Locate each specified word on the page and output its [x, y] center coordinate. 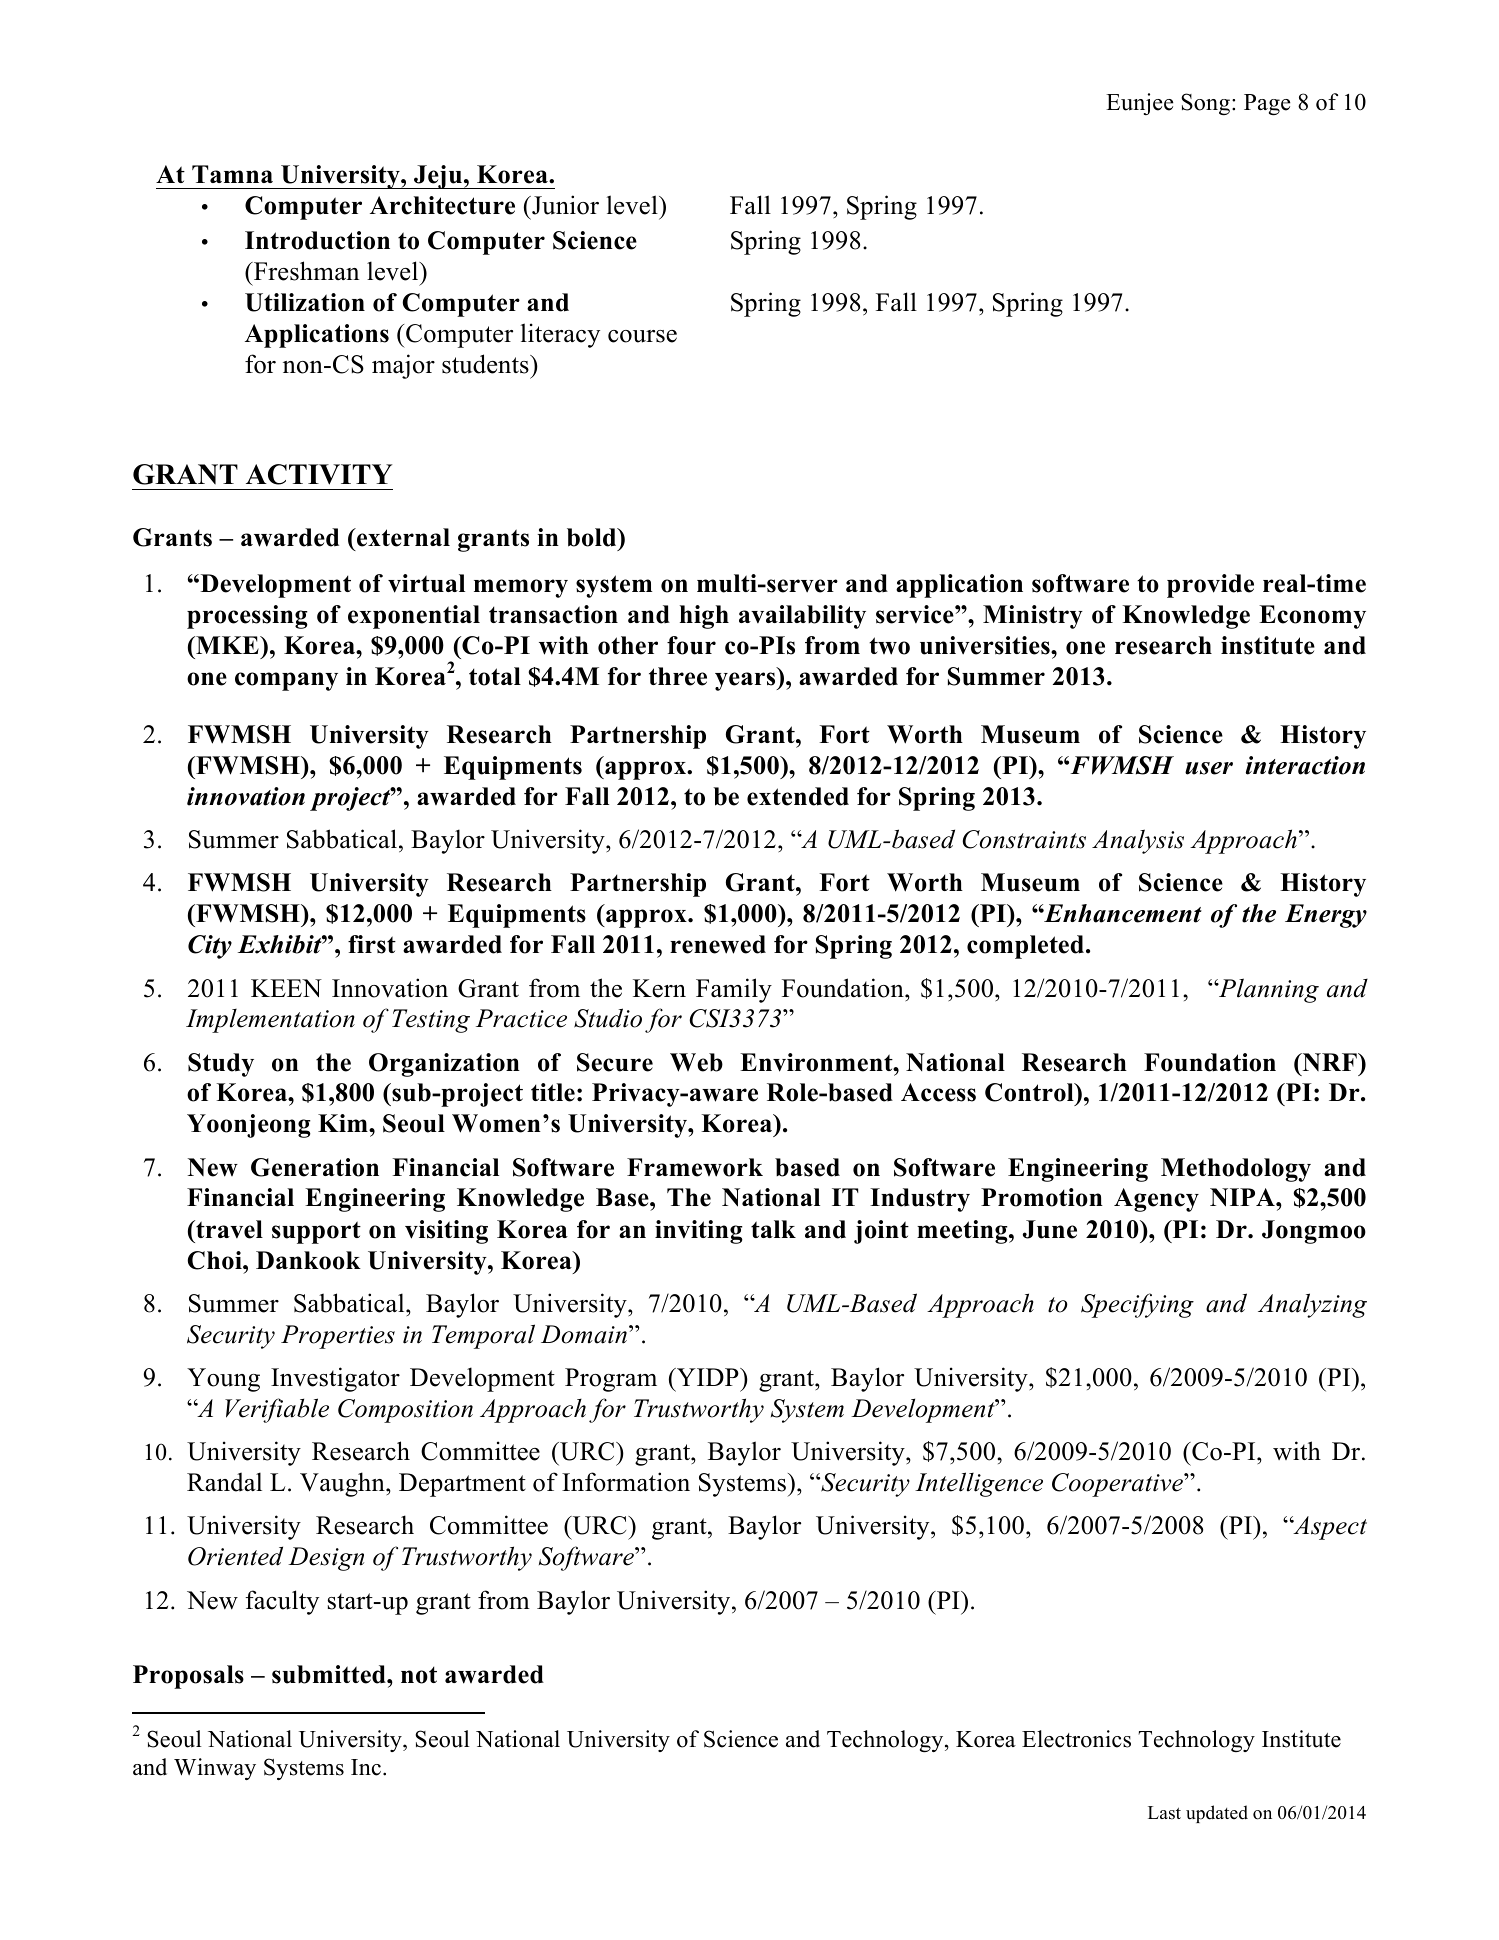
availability [802, 617]
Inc [366, 1767]
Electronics [1076, 1739]
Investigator [335, 1379]
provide [1210, 586]
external [402, 537]
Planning [1268, 990]
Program [611, 1380]
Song [1205, 104]
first [372, 944]
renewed [718, 944]
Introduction [317, 240]
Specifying [1137, 1305]
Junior [564, 205]
